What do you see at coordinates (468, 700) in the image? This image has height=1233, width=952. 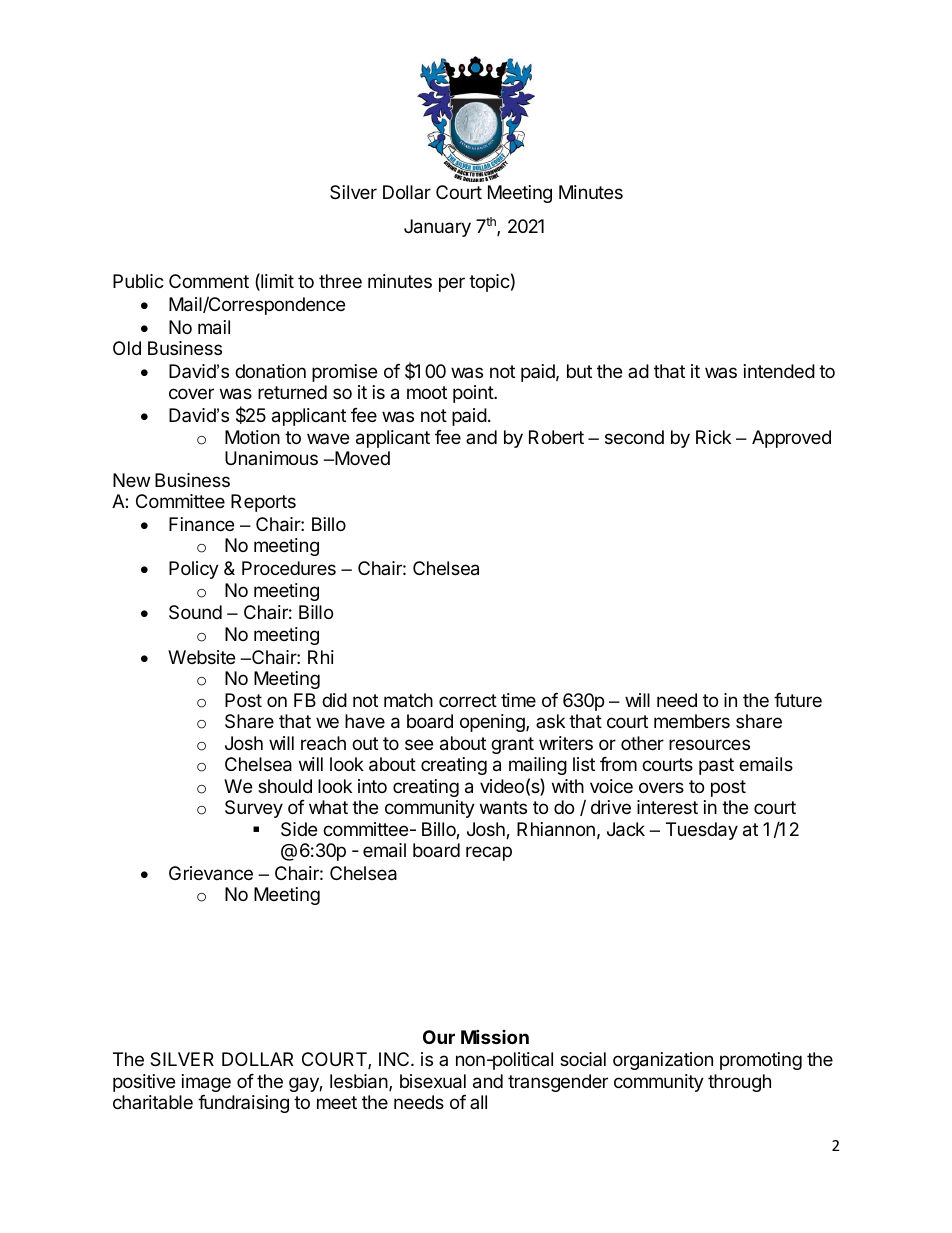 I see `correct` at bounding box center [468, 700].
